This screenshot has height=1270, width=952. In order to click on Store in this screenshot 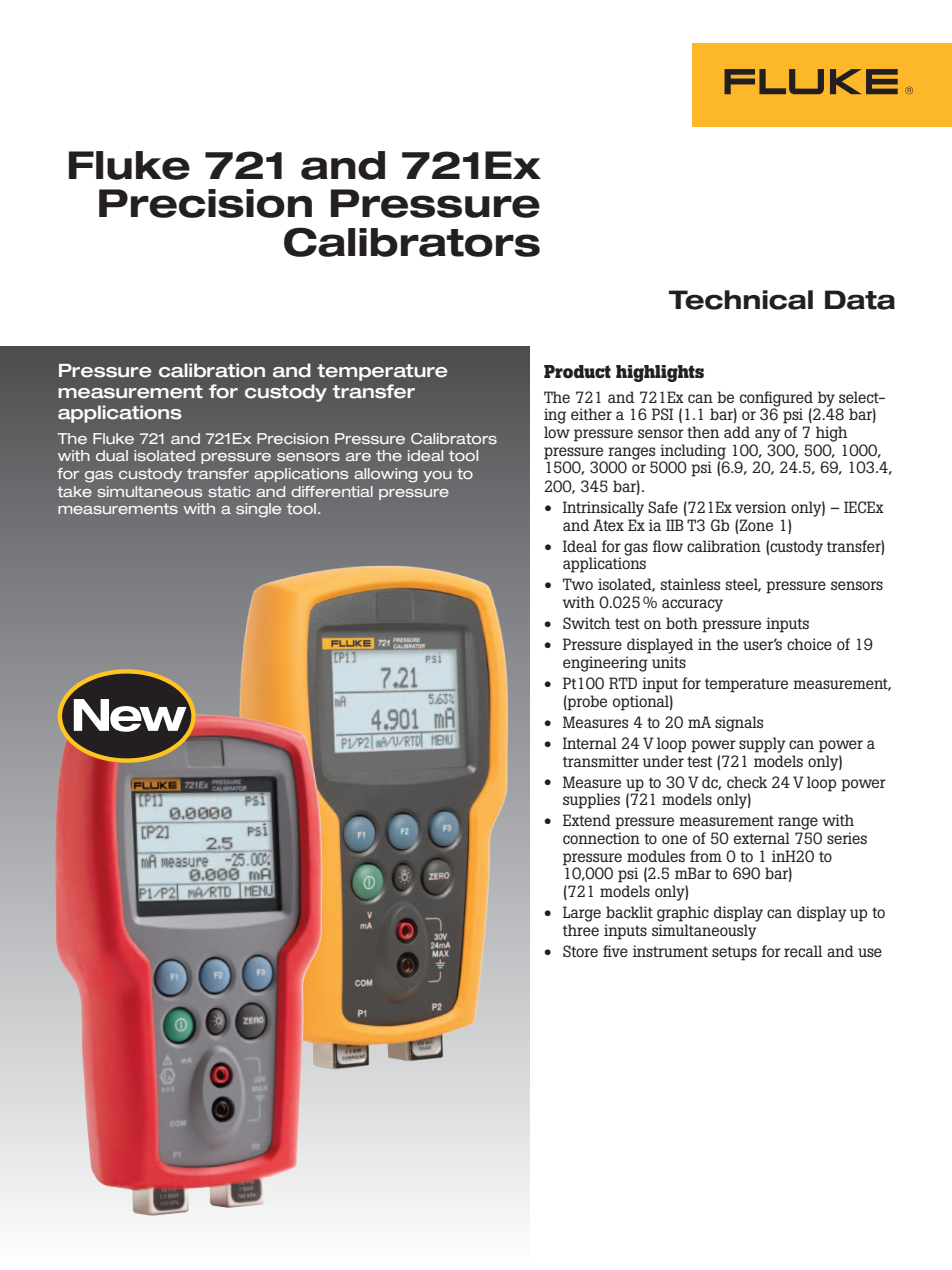, I will do `click(580, 951)`.
